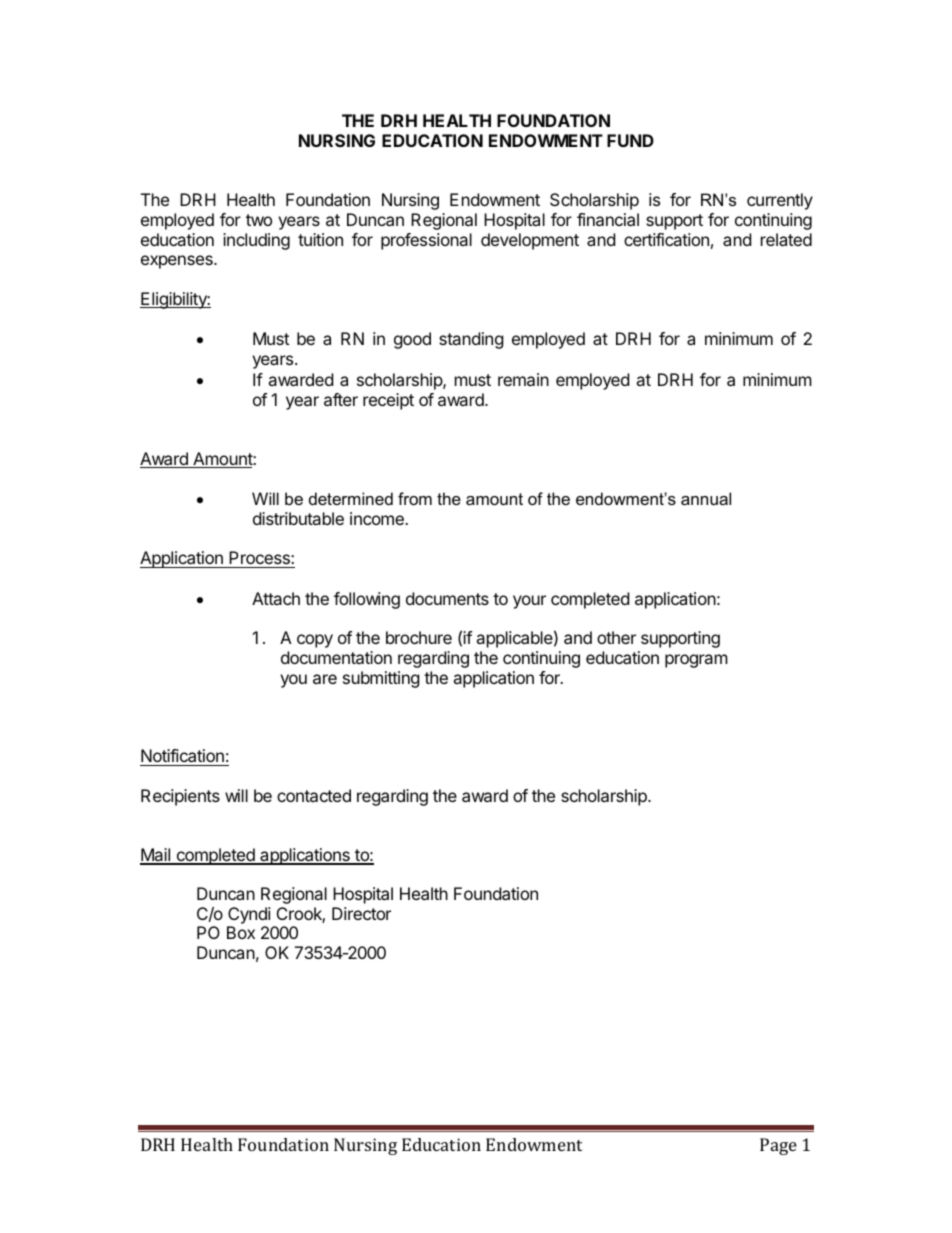 This document has width=952, height=1233. What do you see at coordinates (780, 201) in the document?
I see `currently` at bounding box center [780, 201].
